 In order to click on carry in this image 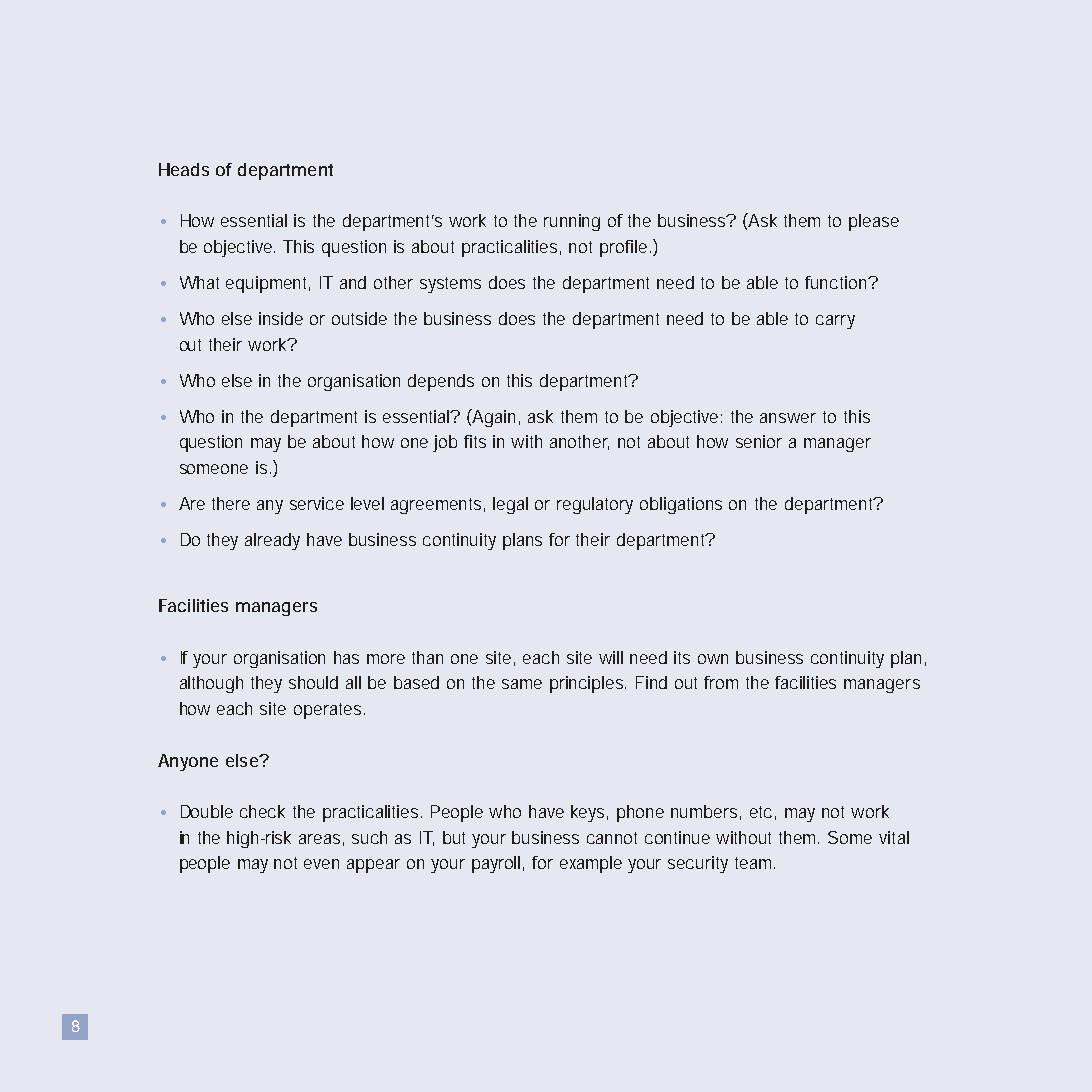, I will do `click(835, 322)`.
